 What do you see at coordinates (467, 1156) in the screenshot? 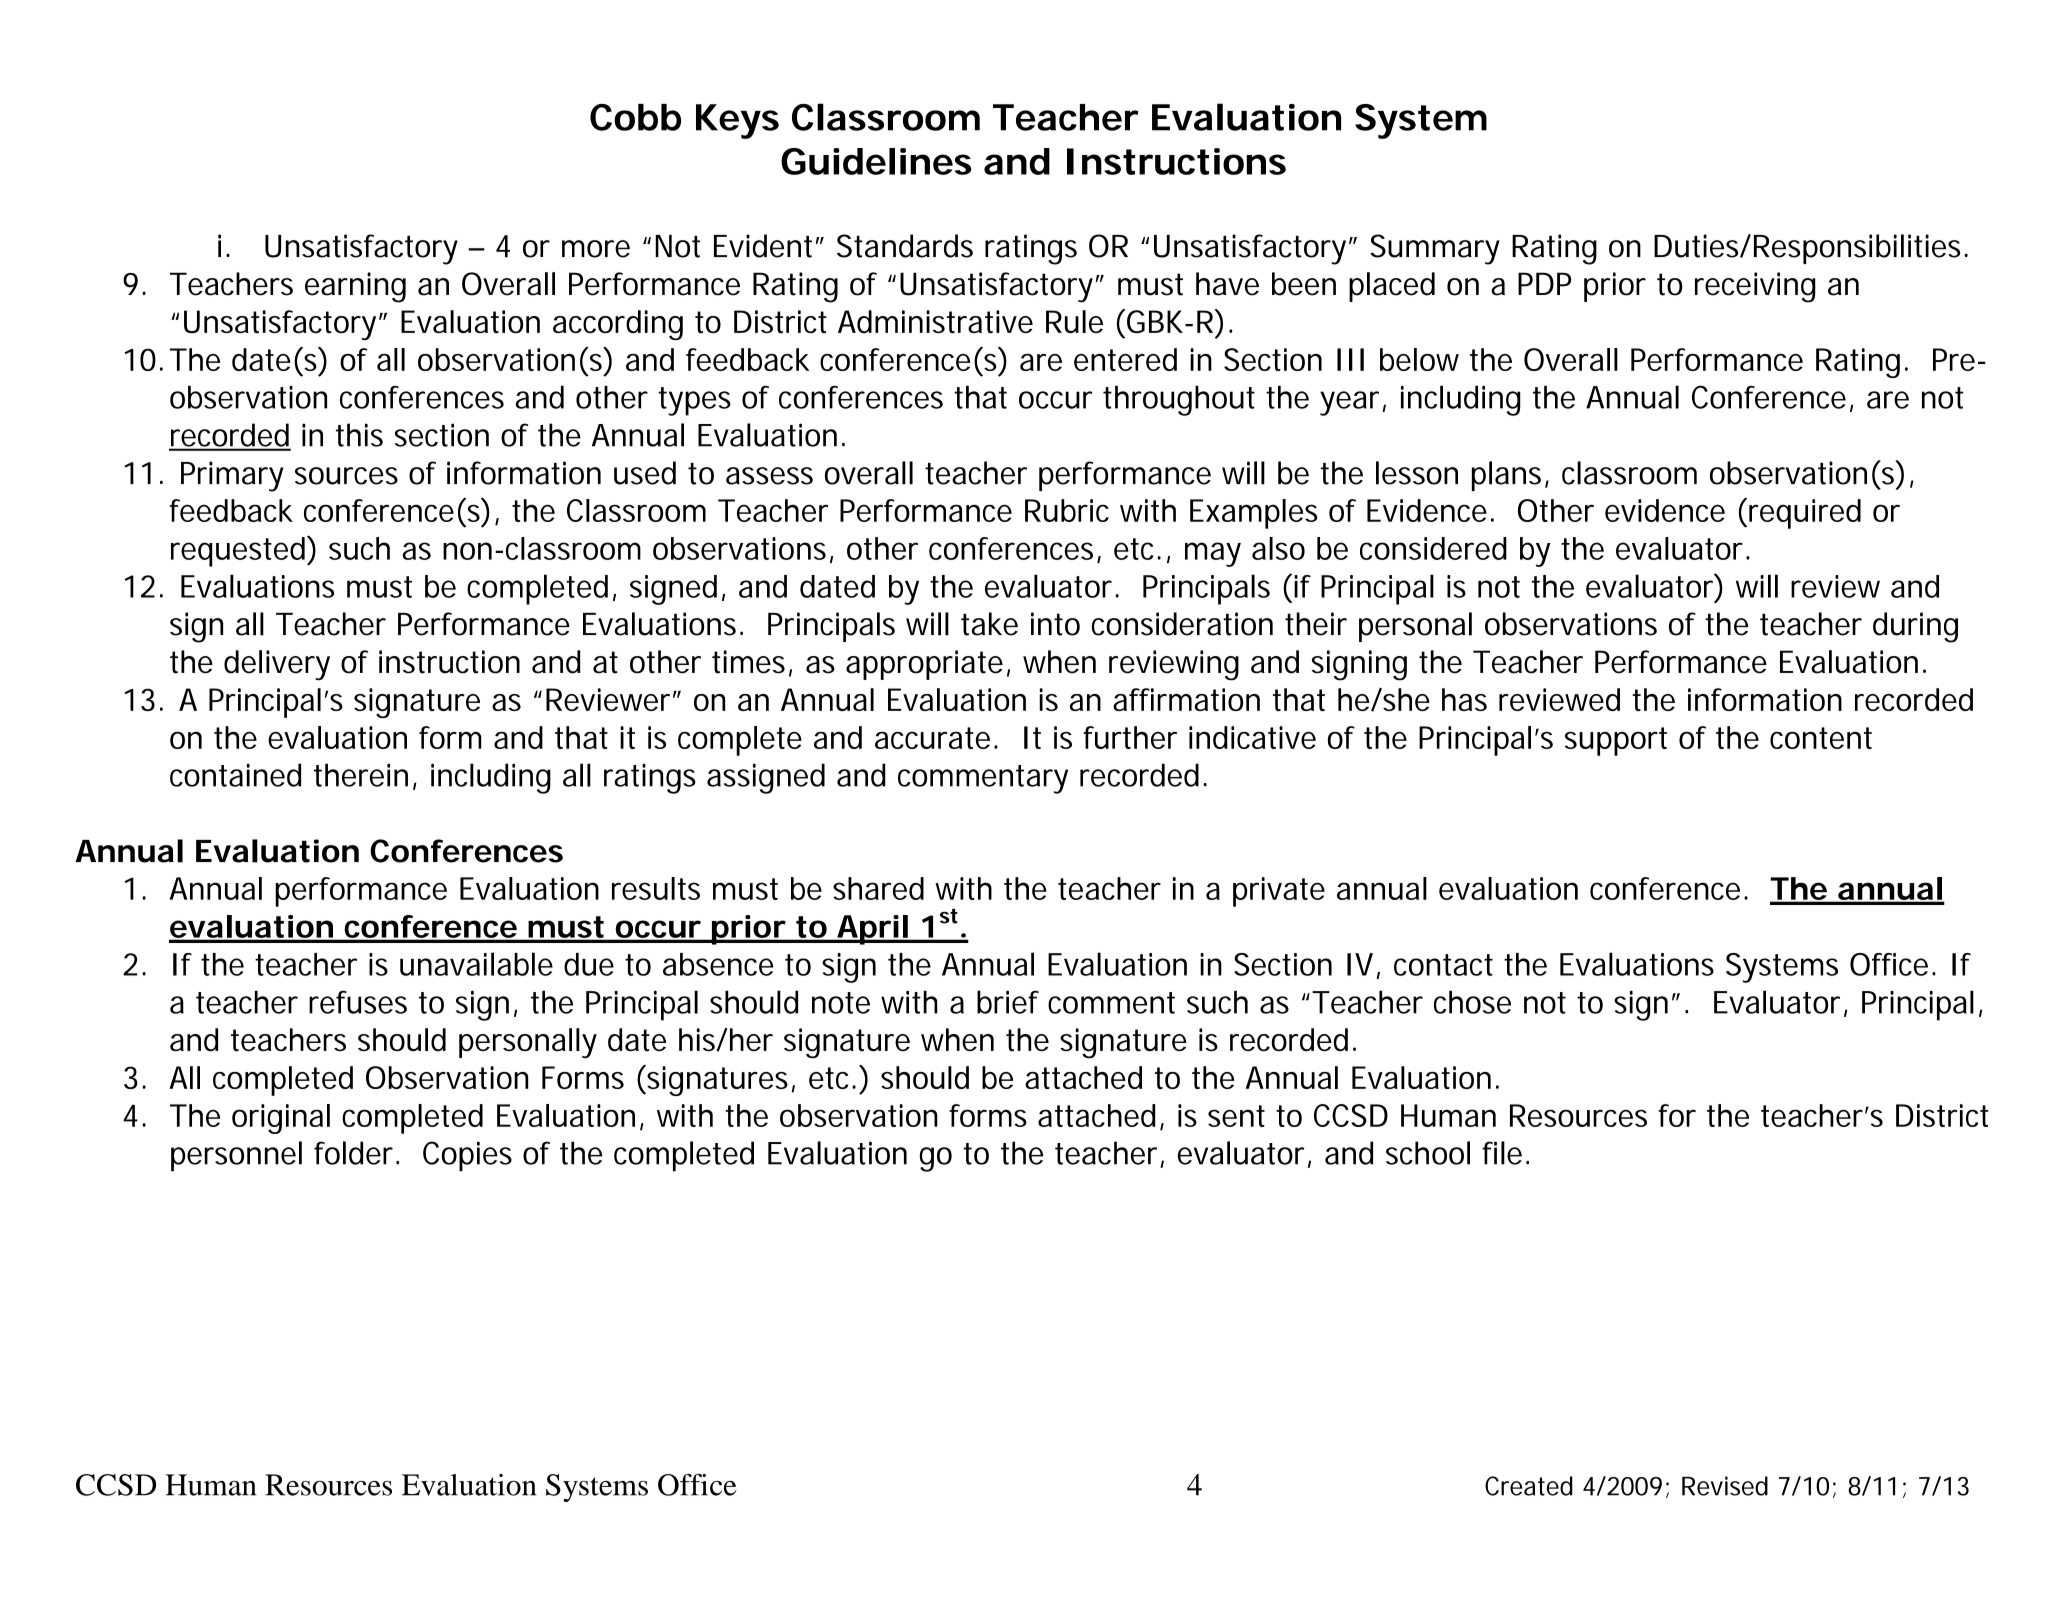
I see `Copies` at bounding box center [467, 1156].
